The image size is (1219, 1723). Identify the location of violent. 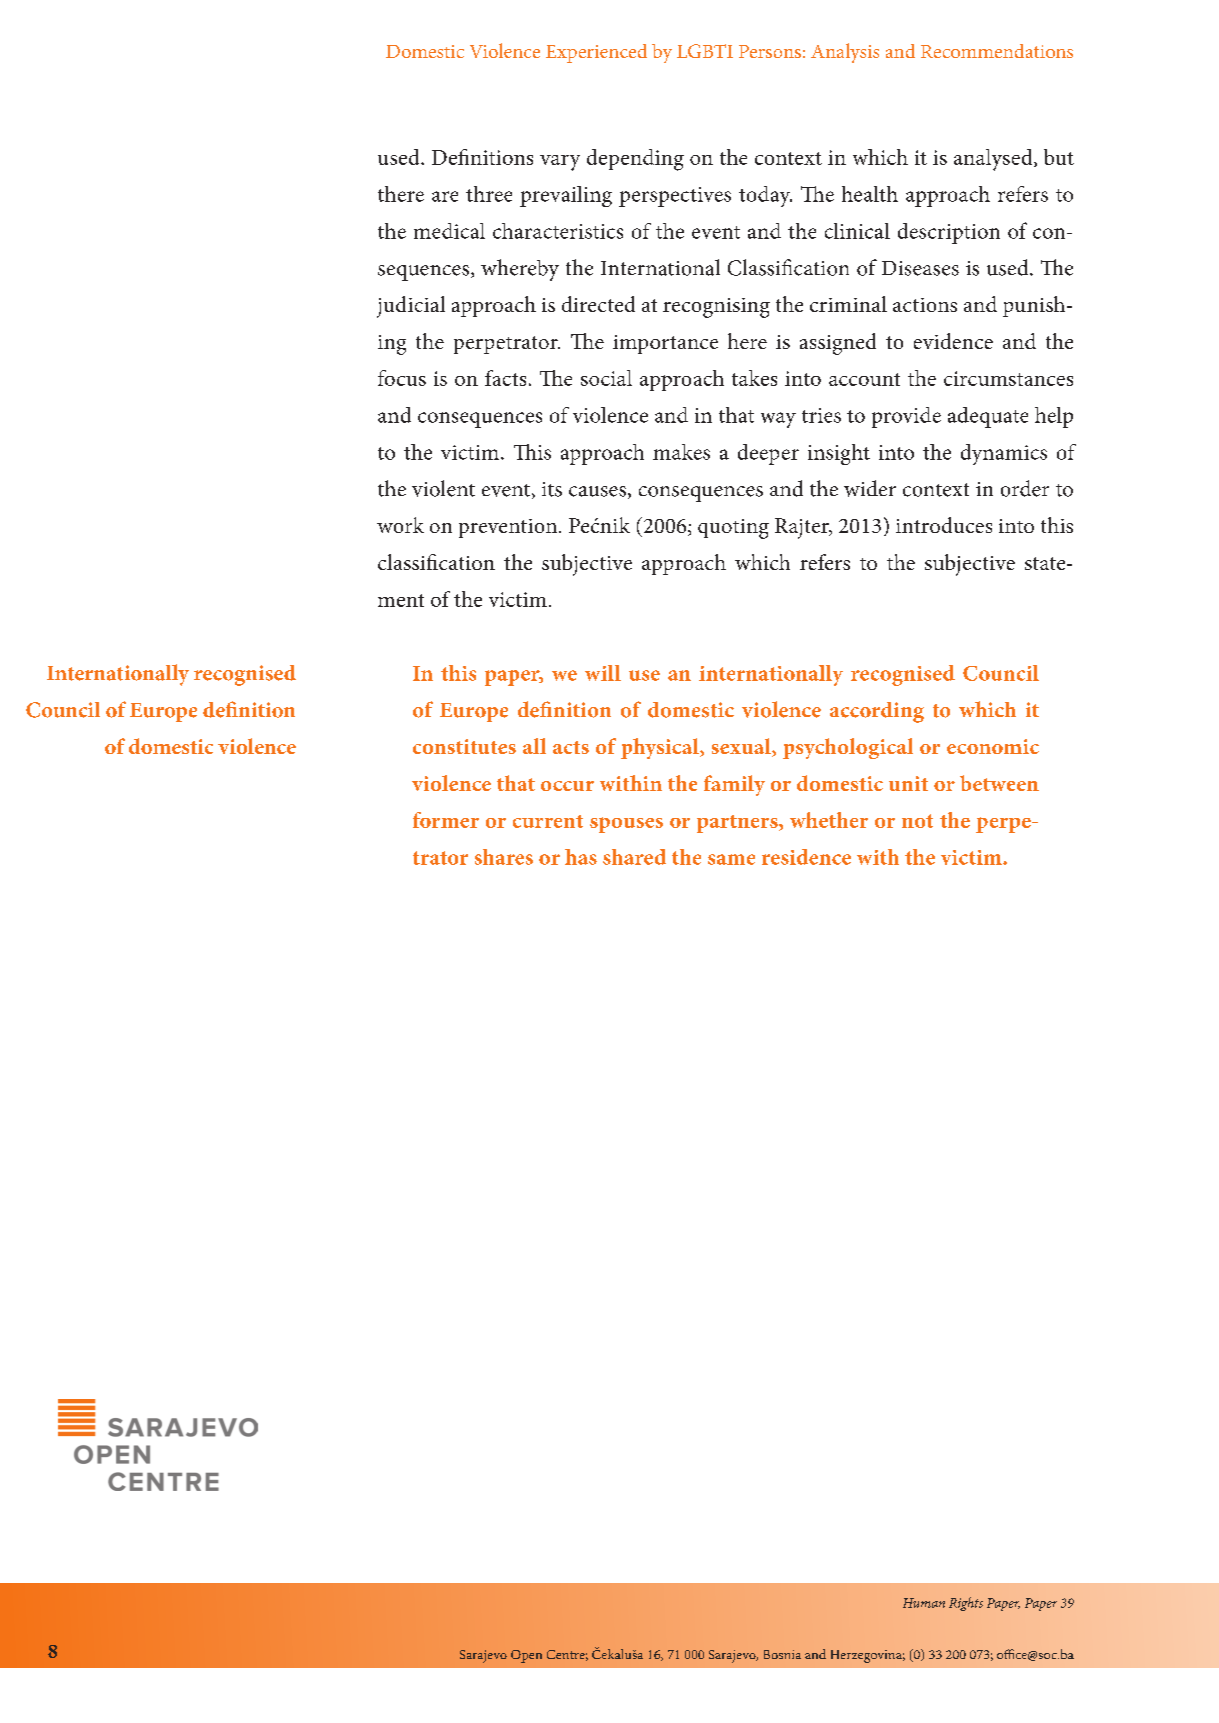
(443, 488).
